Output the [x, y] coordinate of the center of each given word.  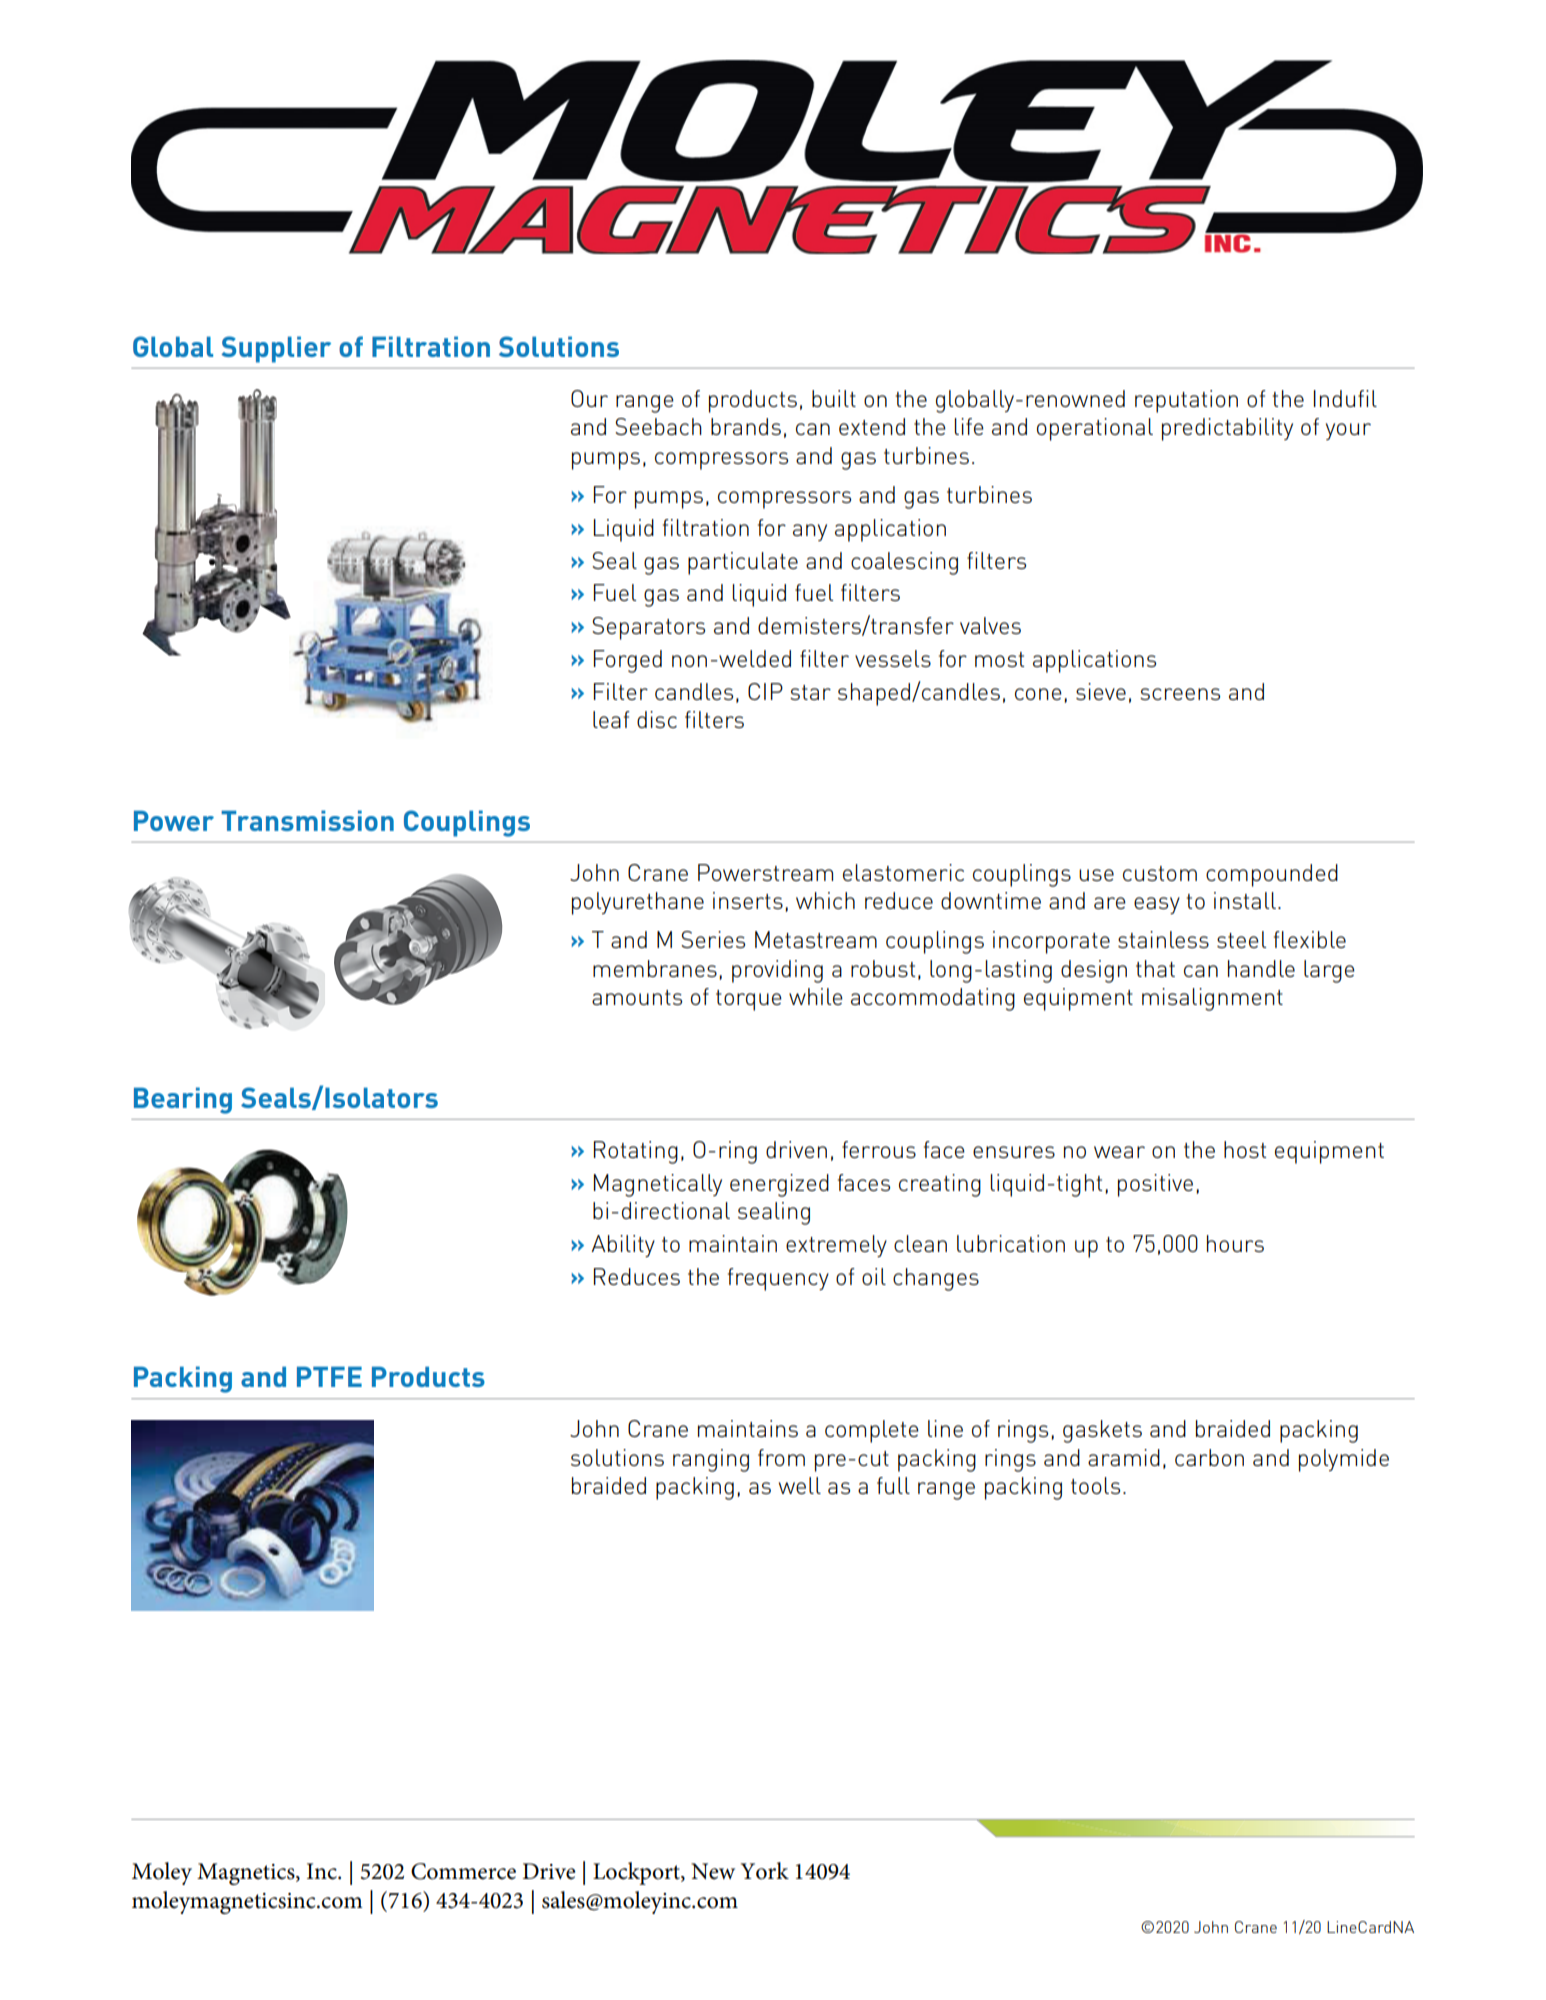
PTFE [329, 1376]
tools [1095, 1485]
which [825, 900]
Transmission [307, 820]
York [765, 1871]
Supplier [276, 349]
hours [1235, 1243]
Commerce [463, 1871]
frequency [778, 1279]
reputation [1186, 401]
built [834, 398]
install [1245, 900]
